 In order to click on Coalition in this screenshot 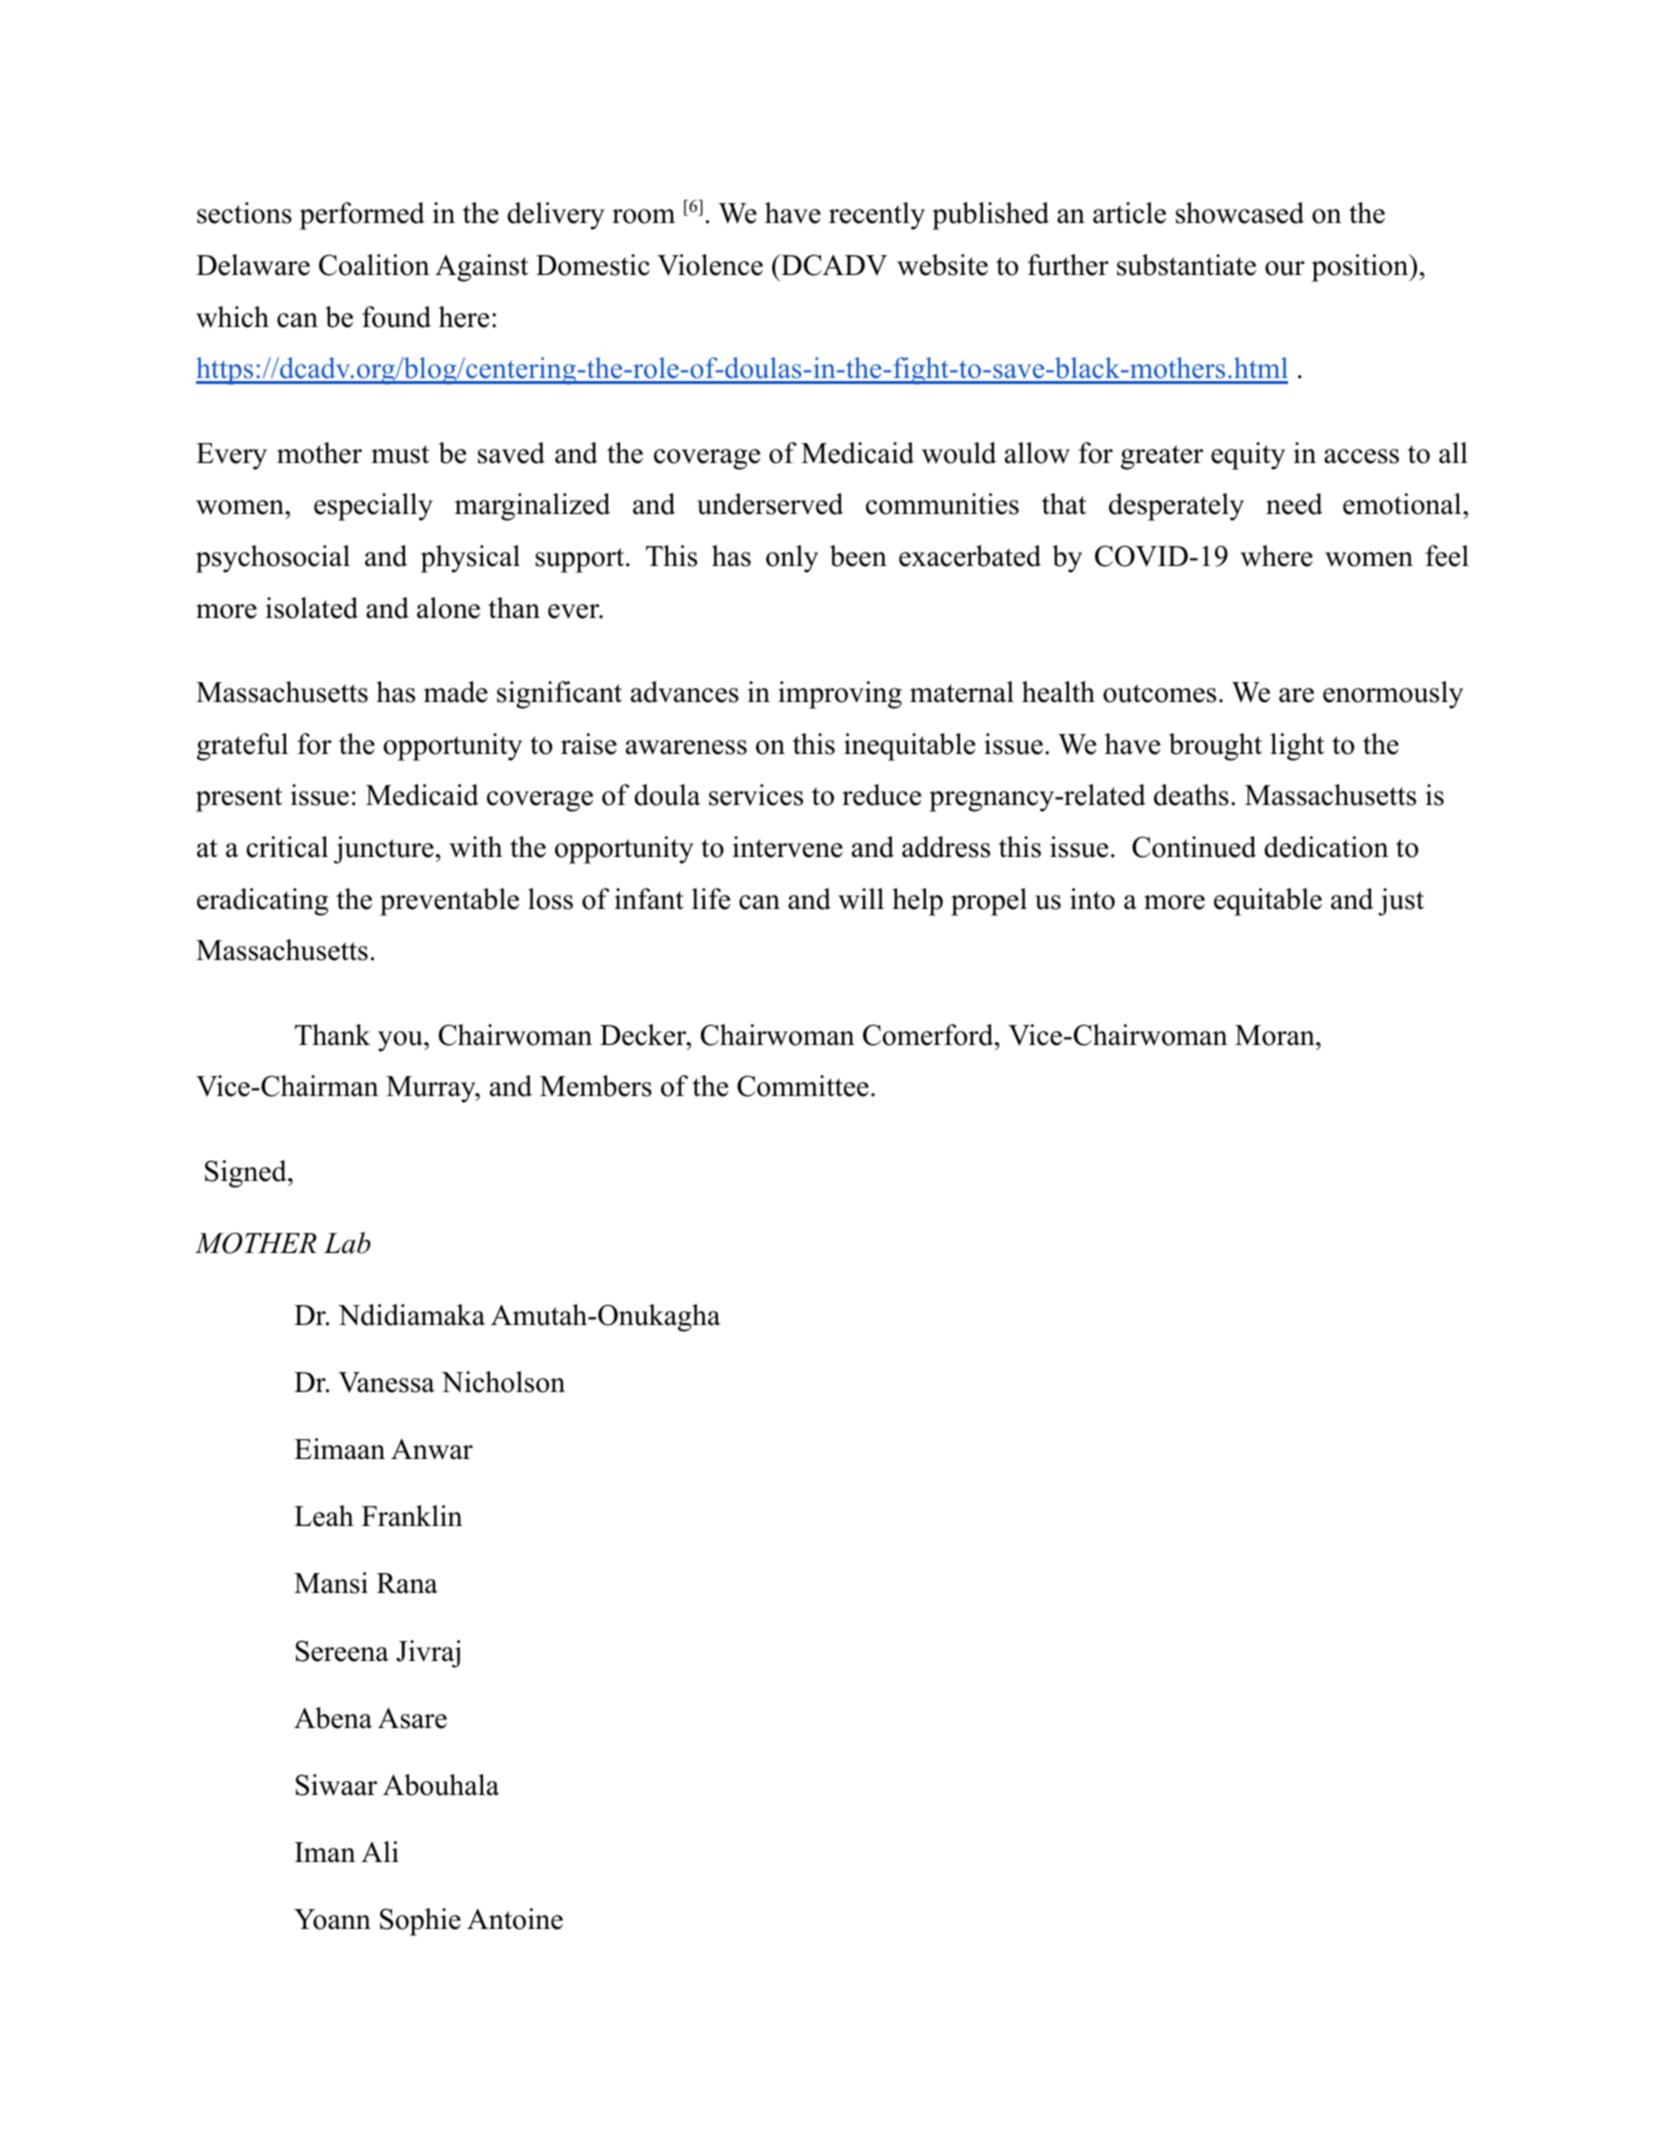, I will do `click(374, 265)`.
